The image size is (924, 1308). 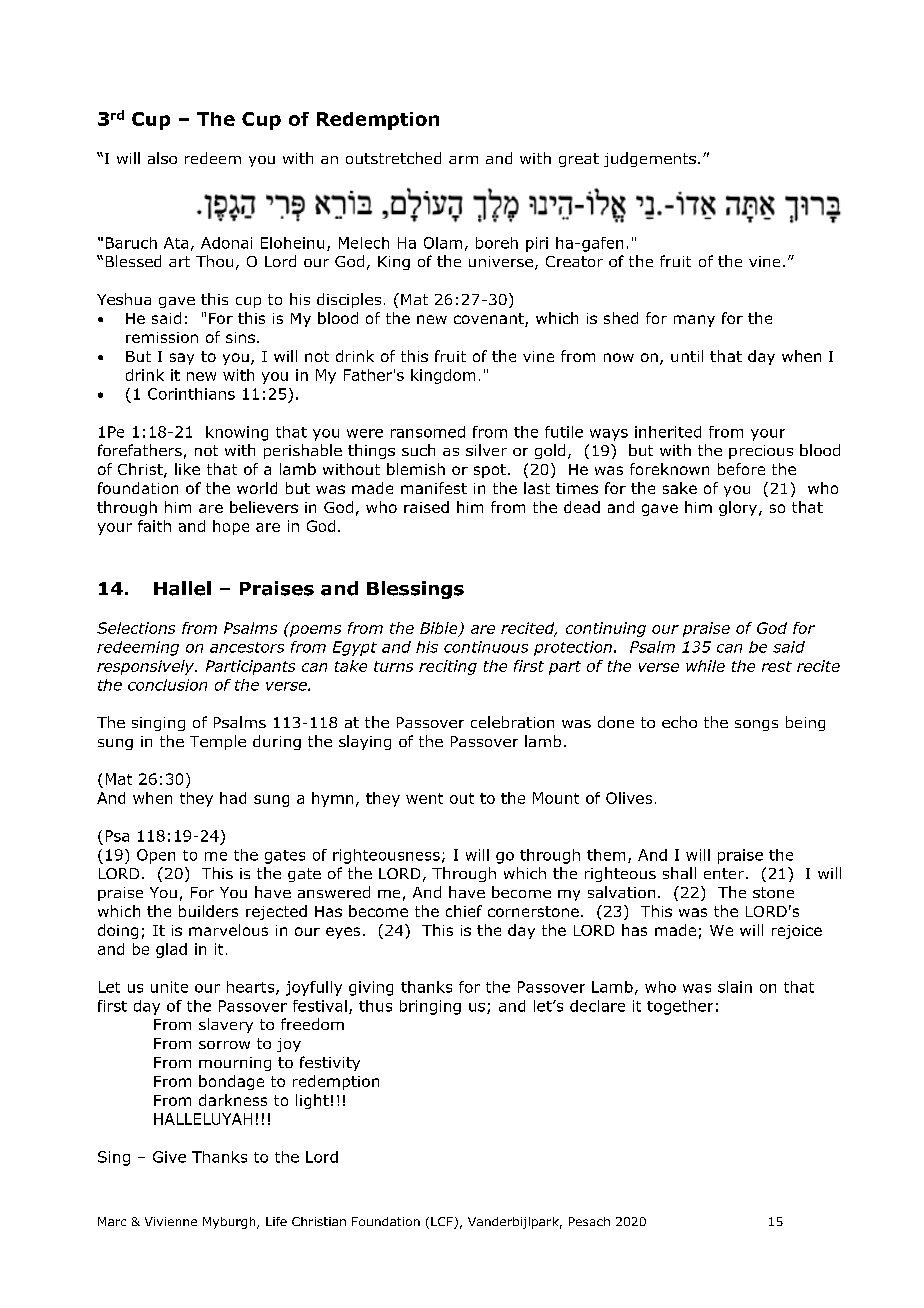 What do you see at coordinates (705, 666) in the page?
I see `while` at bounding box center [705, 666].
